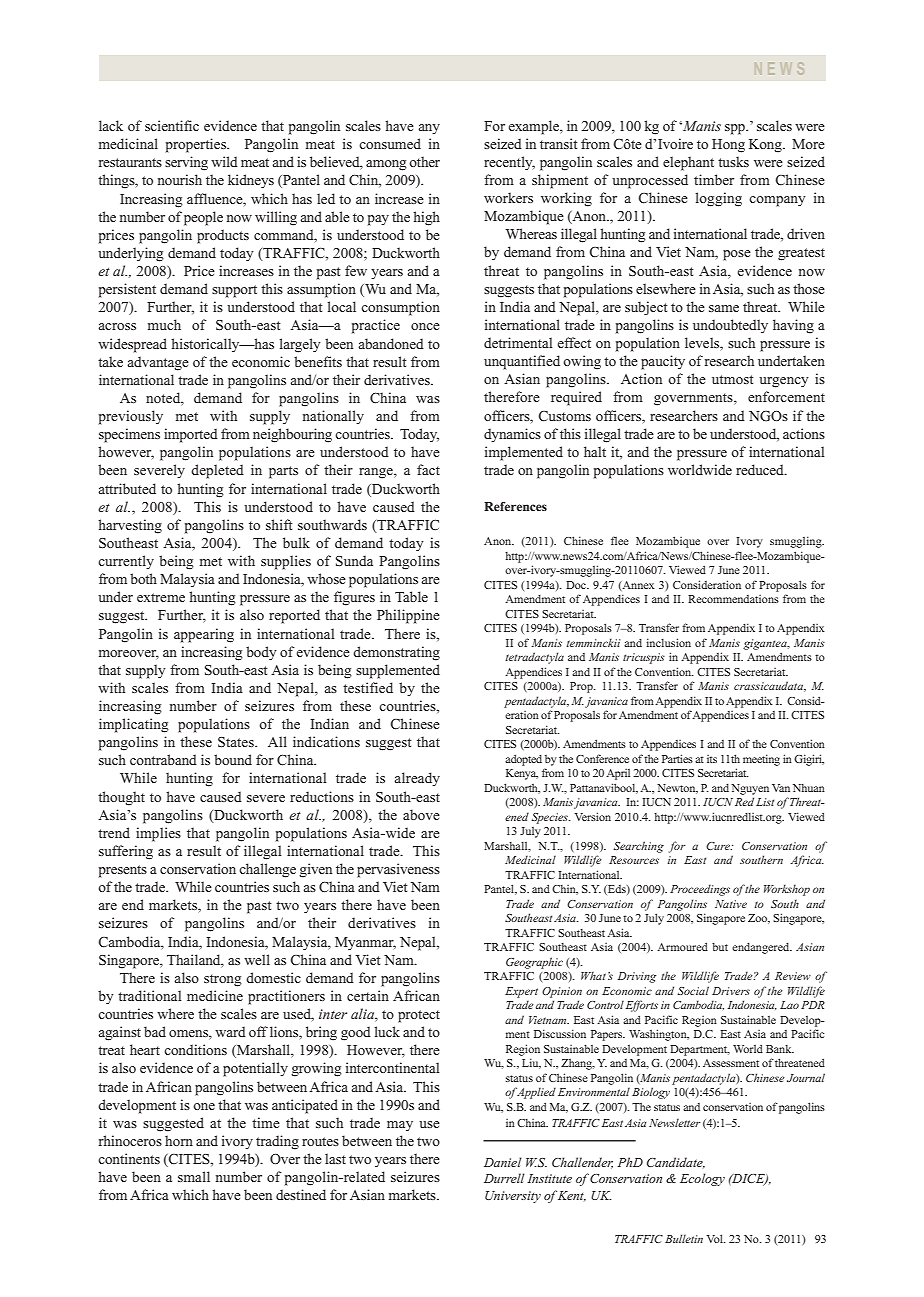 This document has height=1297, width=924. Describe the element at coordinates (513, 1197) in the document. I see `University` at that location.
